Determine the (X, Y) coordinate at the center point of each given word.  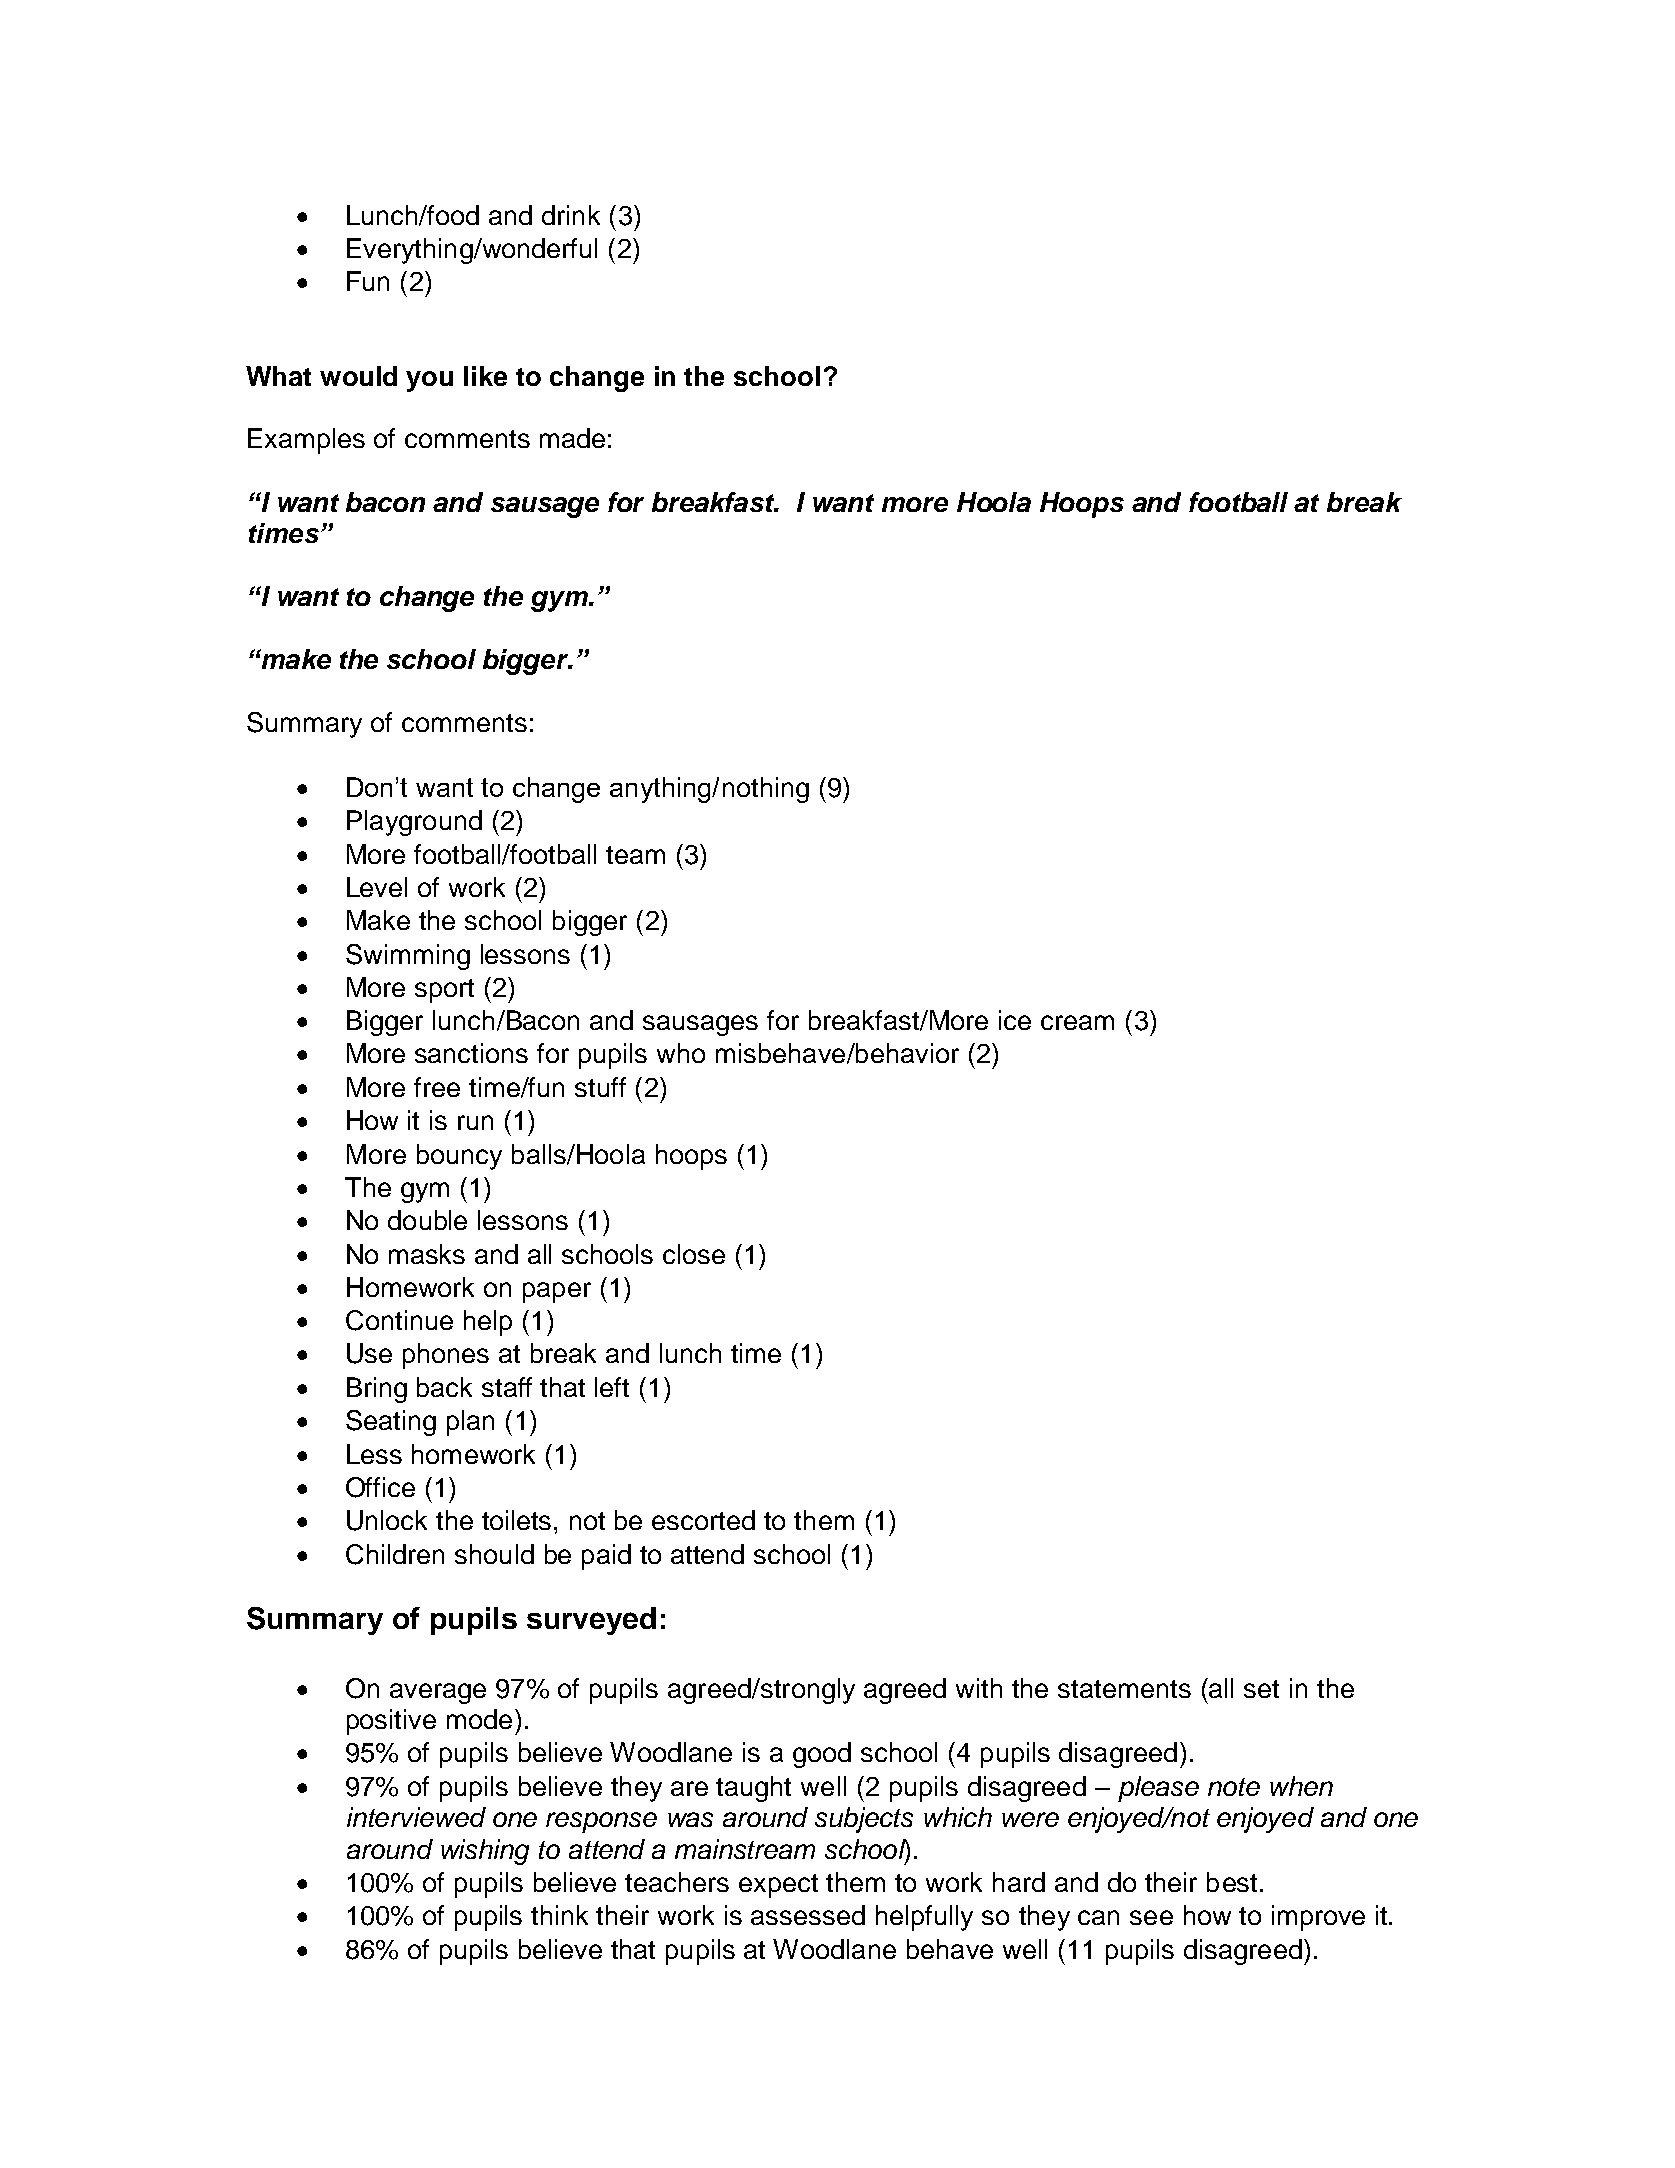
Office (380, 1487)
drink (571, 215)
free (437, 1087)
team (635, 855)
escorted (703, 1520)
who (681, 1053)
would (358, 376)
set (1261, 1689)
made (572, 438)
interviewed (416, 1817)
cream (1077, 1022)
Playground (414, 823)
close (694, 1254)
